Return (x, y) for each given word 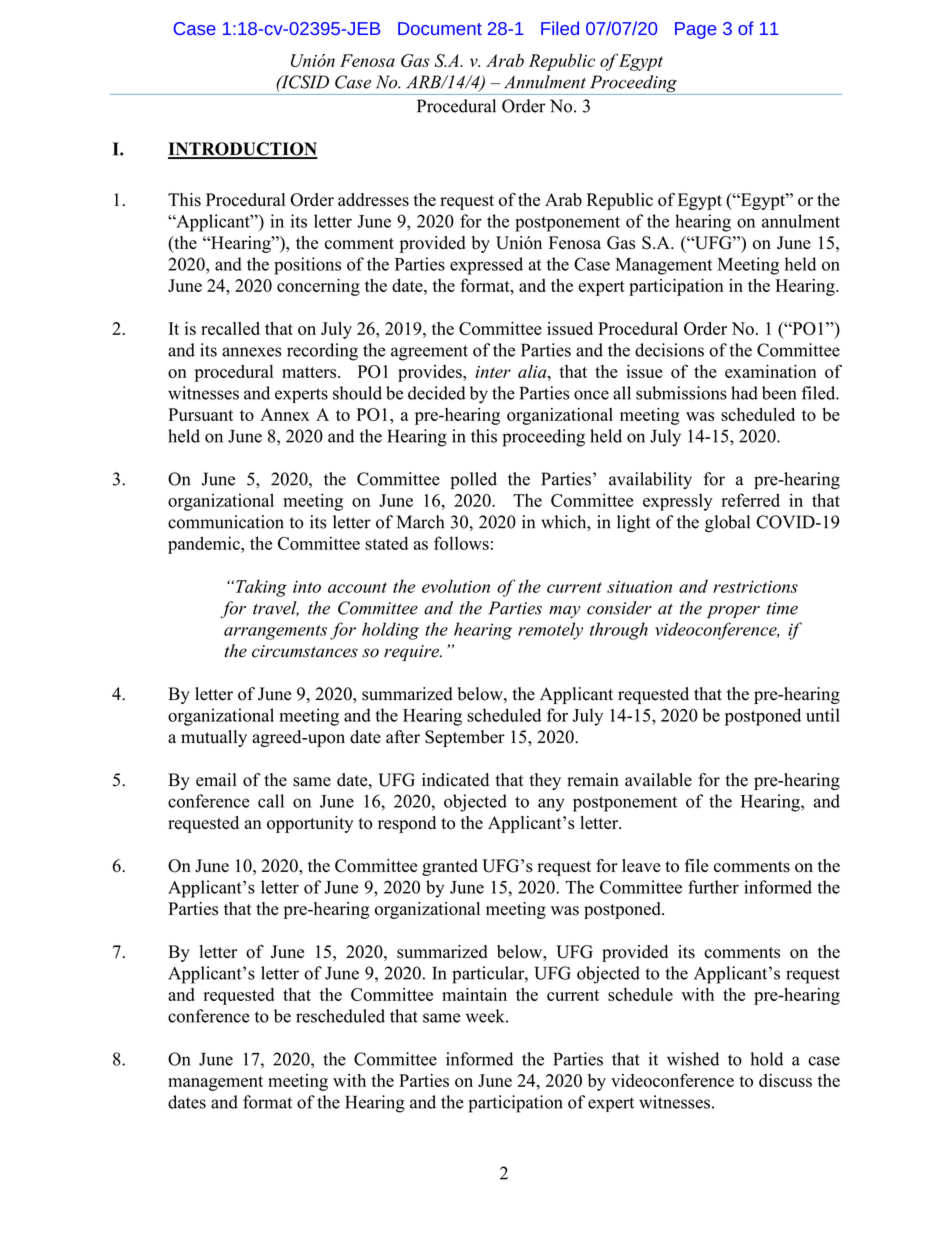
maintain (474, 994)
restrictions (755, 586)
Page (696, 30)
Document (440, 28)
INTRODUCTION (243, 150)
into (307, 587)
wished (693, 1059)
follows (461, 543)
